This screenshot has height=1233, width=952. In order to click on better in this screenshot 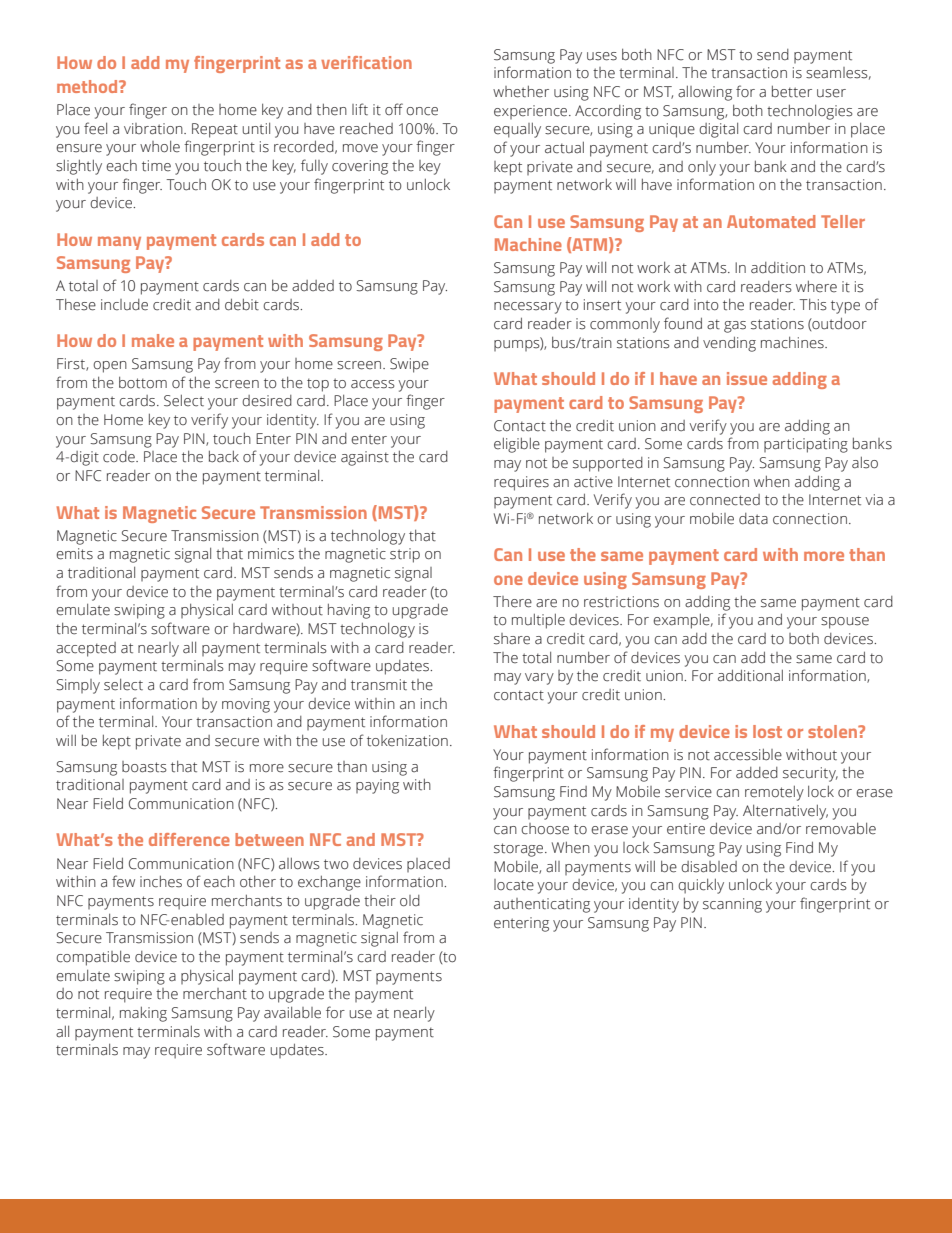, I will do `click(792, 92)`.
